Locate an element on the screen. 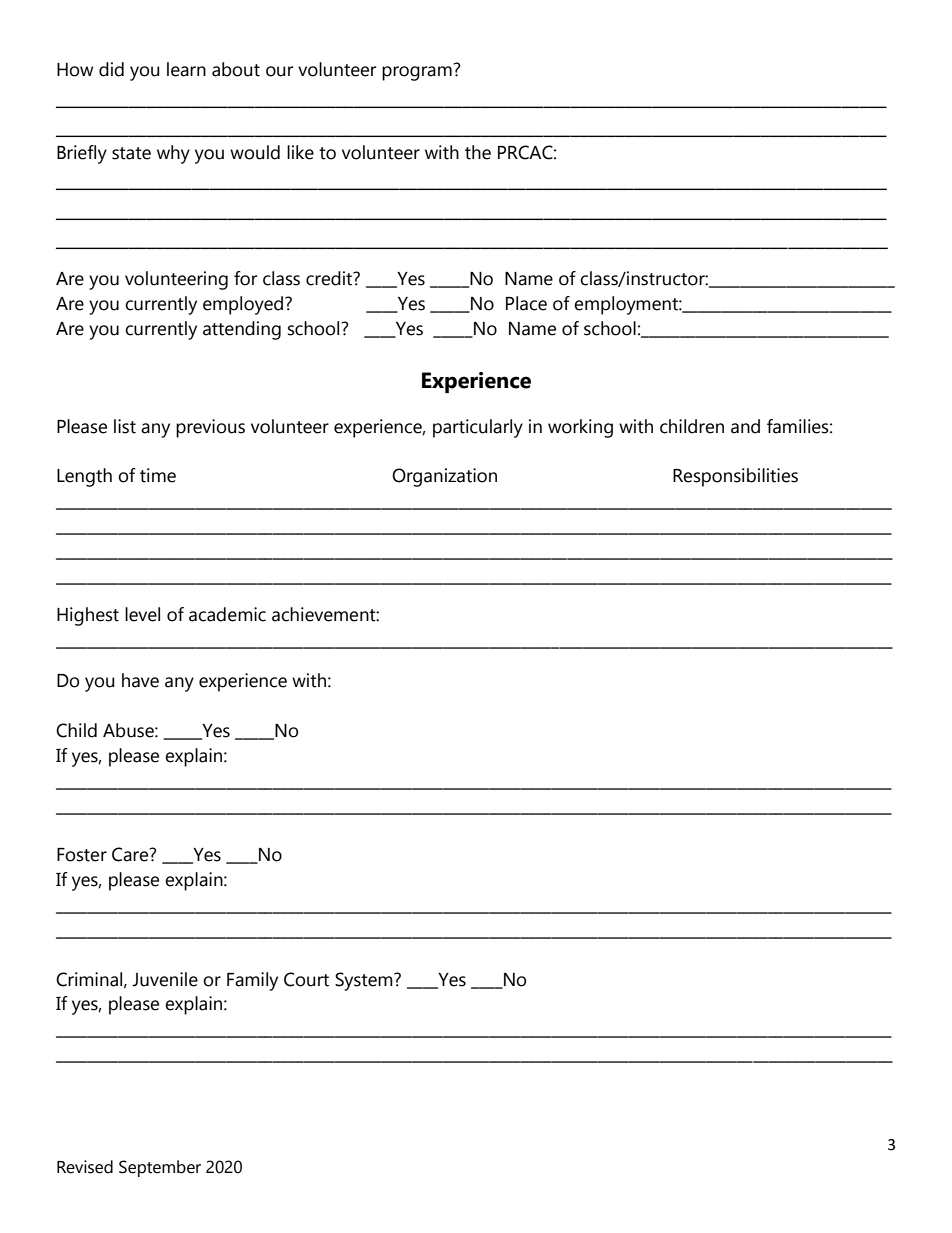  learn is located at coordinates (186, 69).
